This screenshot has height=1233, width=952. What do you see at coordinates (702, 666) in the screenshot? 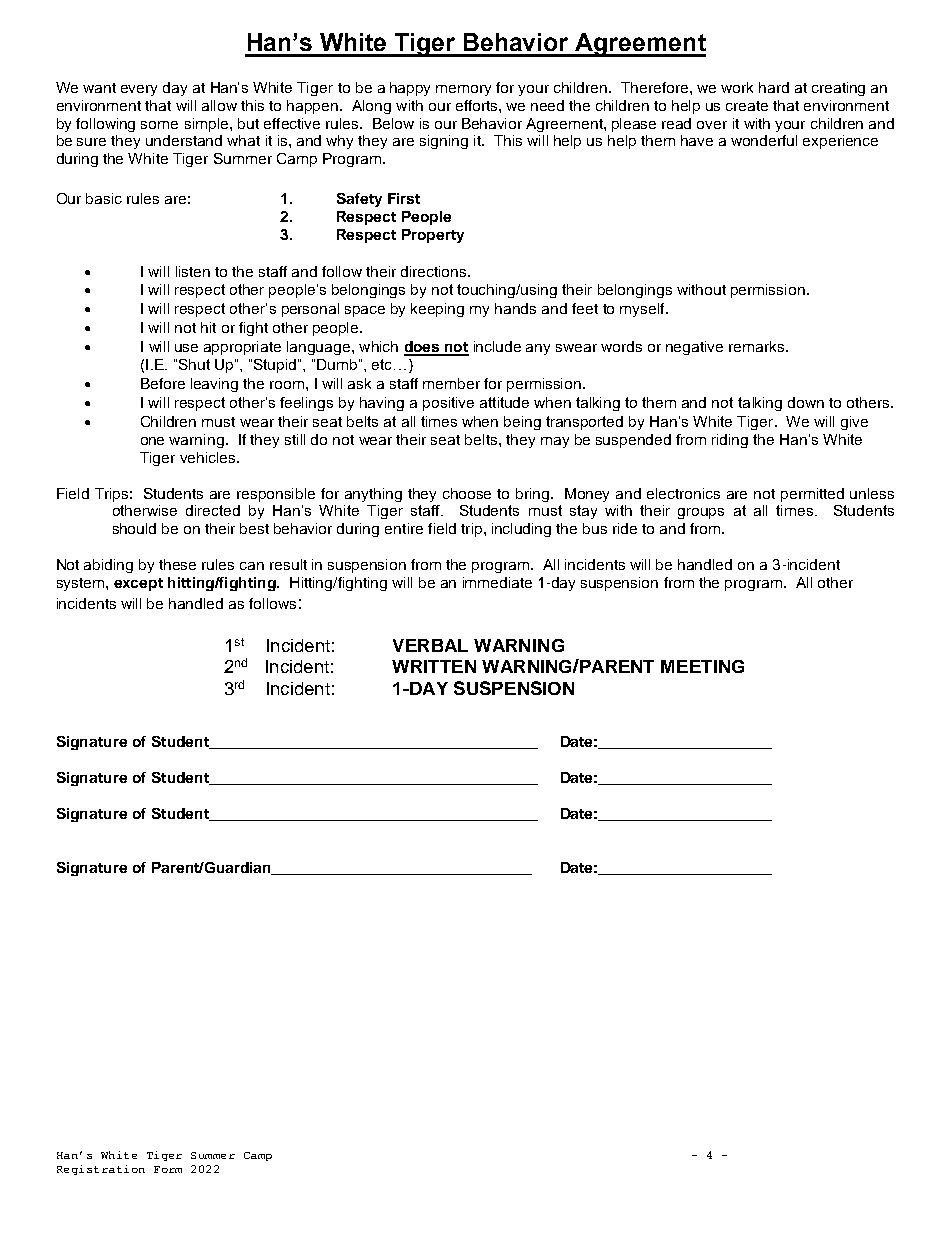
I see `MEETING` at bounding box center [702, 666].
